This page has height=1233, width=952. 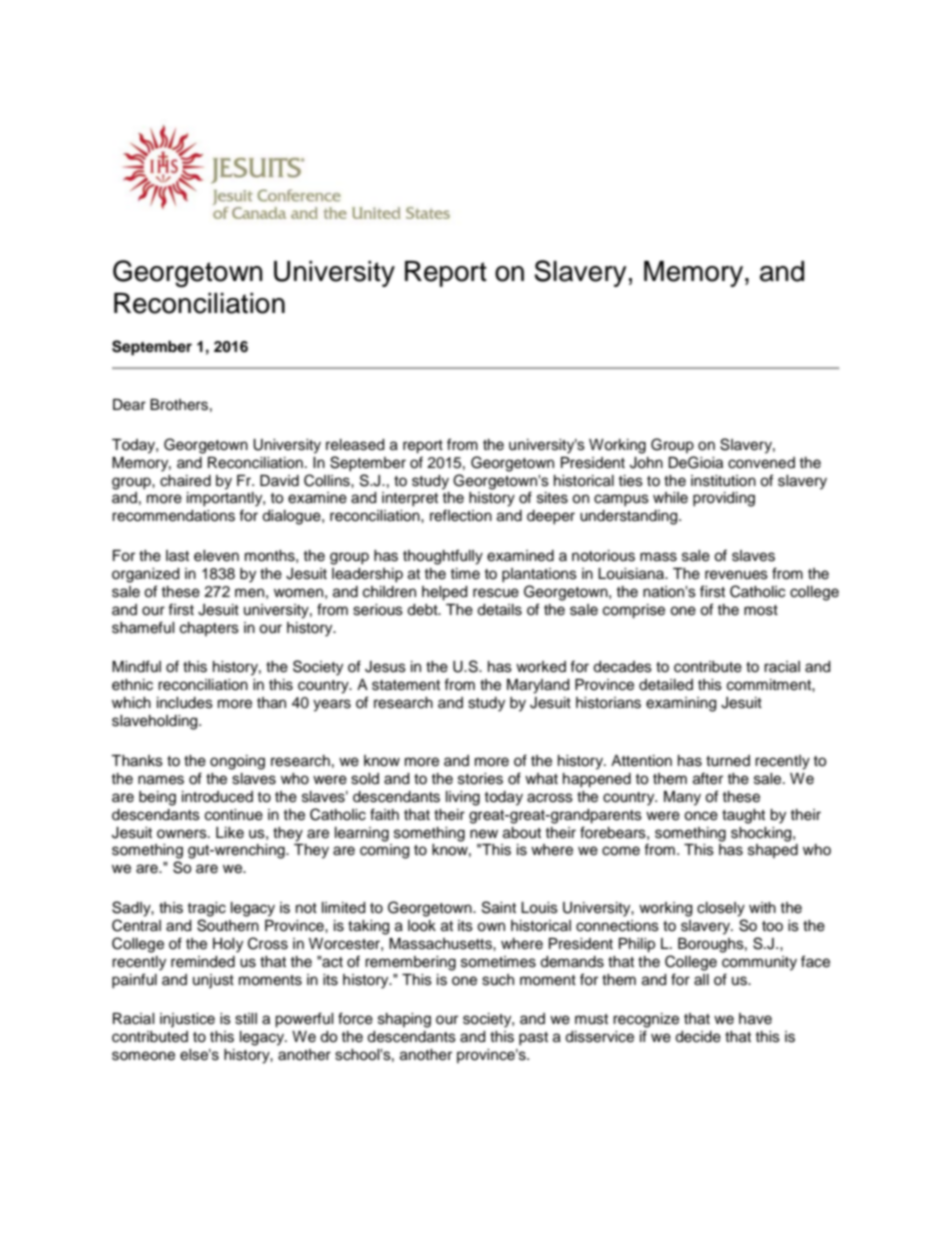 What do you see at coordinates (499, 907) in the page?
I see `Saint` at bounding box center [499, 907].
